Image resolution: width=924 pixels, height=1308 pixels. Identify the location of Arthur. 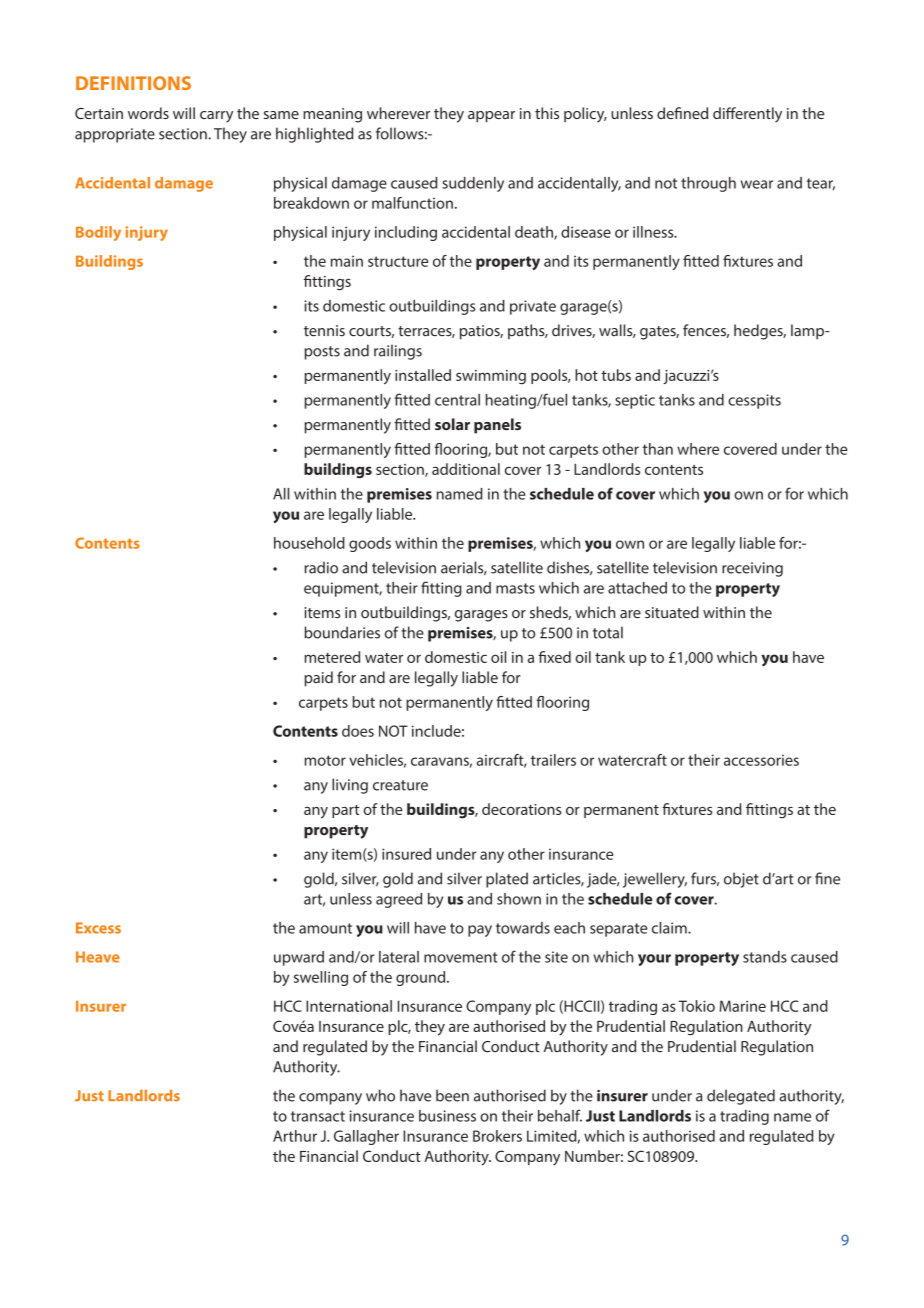
(295, 1136).
